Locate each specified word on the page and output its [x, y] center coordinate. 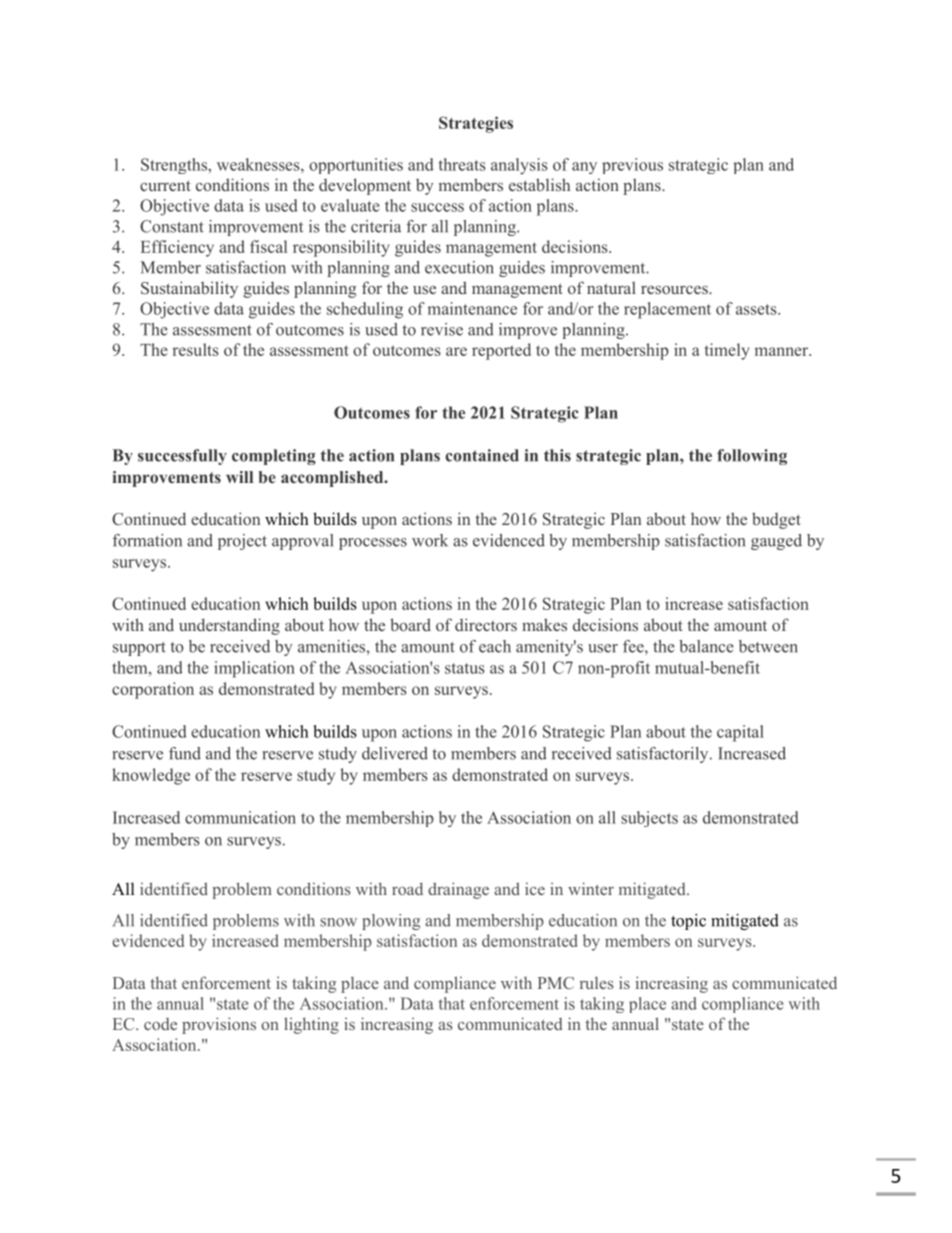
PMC [556, 983]
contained [482, 455]
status [465, 668]
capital [740, 733]
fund [185, 753]
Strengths [175, 166]
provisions [219, 1025]
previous [632, 166]
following [752, 457]
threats [462, 164]
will [239, 477]
